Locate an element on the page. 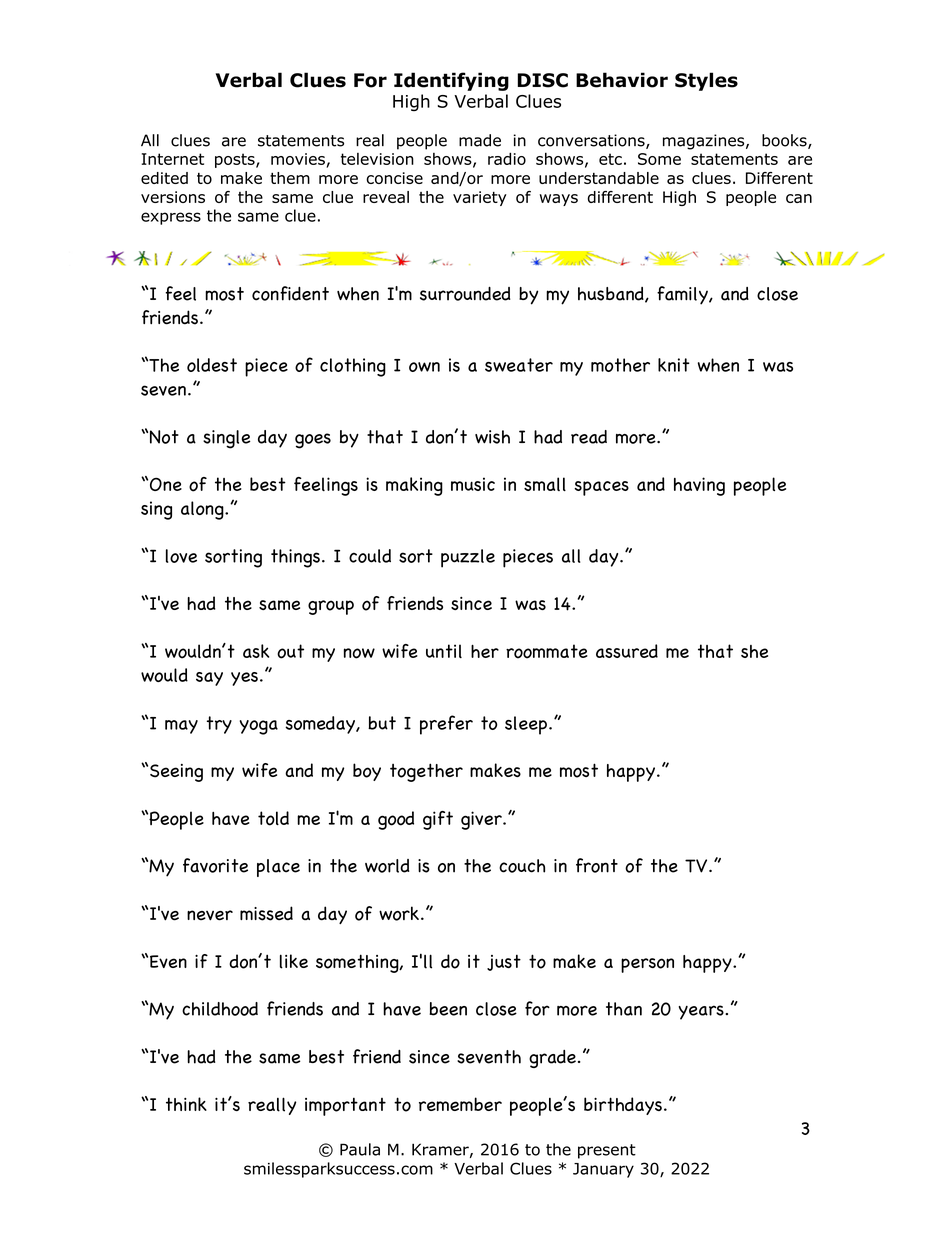  made is located at coordinates (480, 140).
